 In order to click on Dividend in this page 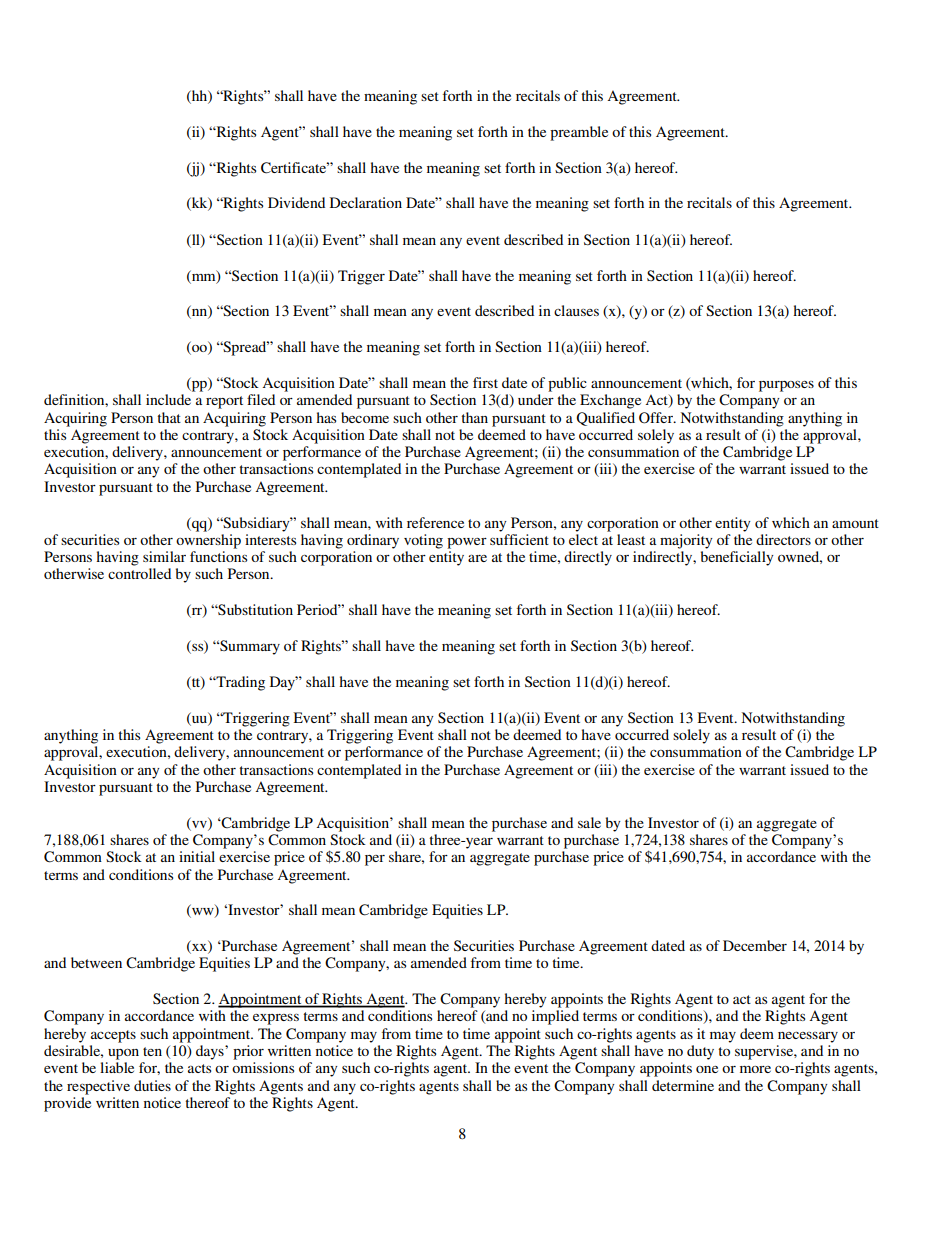, I will do `click(296, 202)`.
